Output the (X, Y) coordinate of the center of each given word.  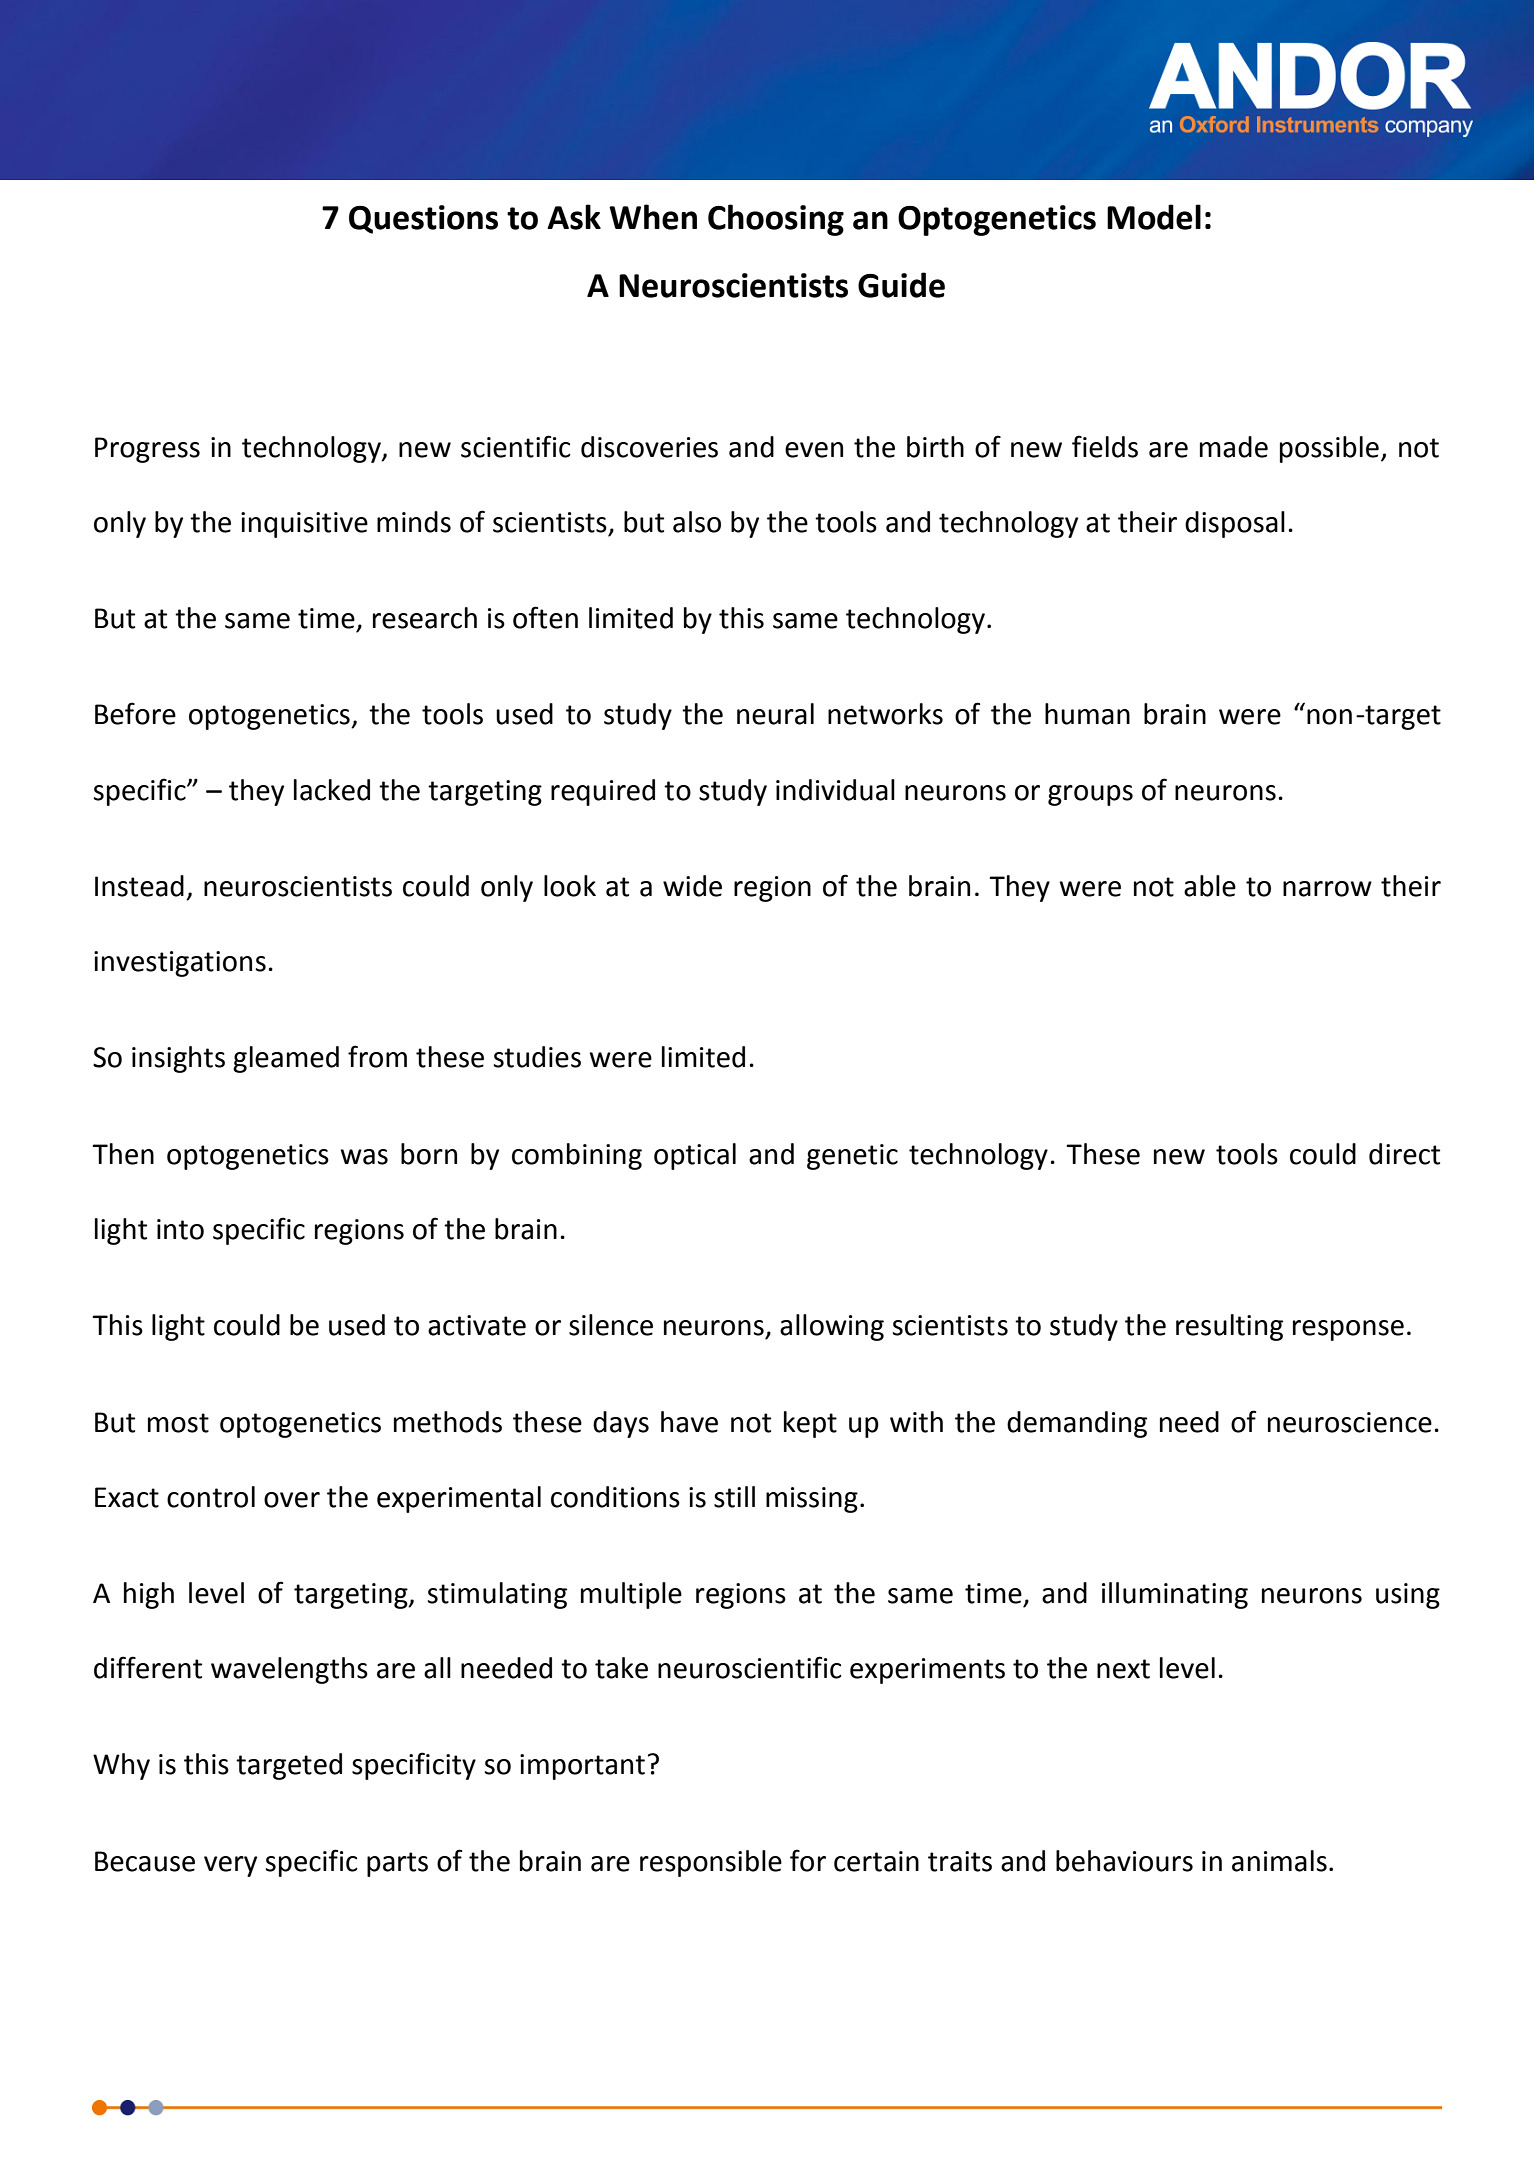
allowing (832, 1327)
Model (1154, 217)
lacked (332, 790)
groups (1090, 795)
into (180, 1229)
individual (835, 790)
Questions (423, 219)
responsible (711, 1863)
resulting (1229, 1327)
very (230, 1866)
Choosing (776, 220)
